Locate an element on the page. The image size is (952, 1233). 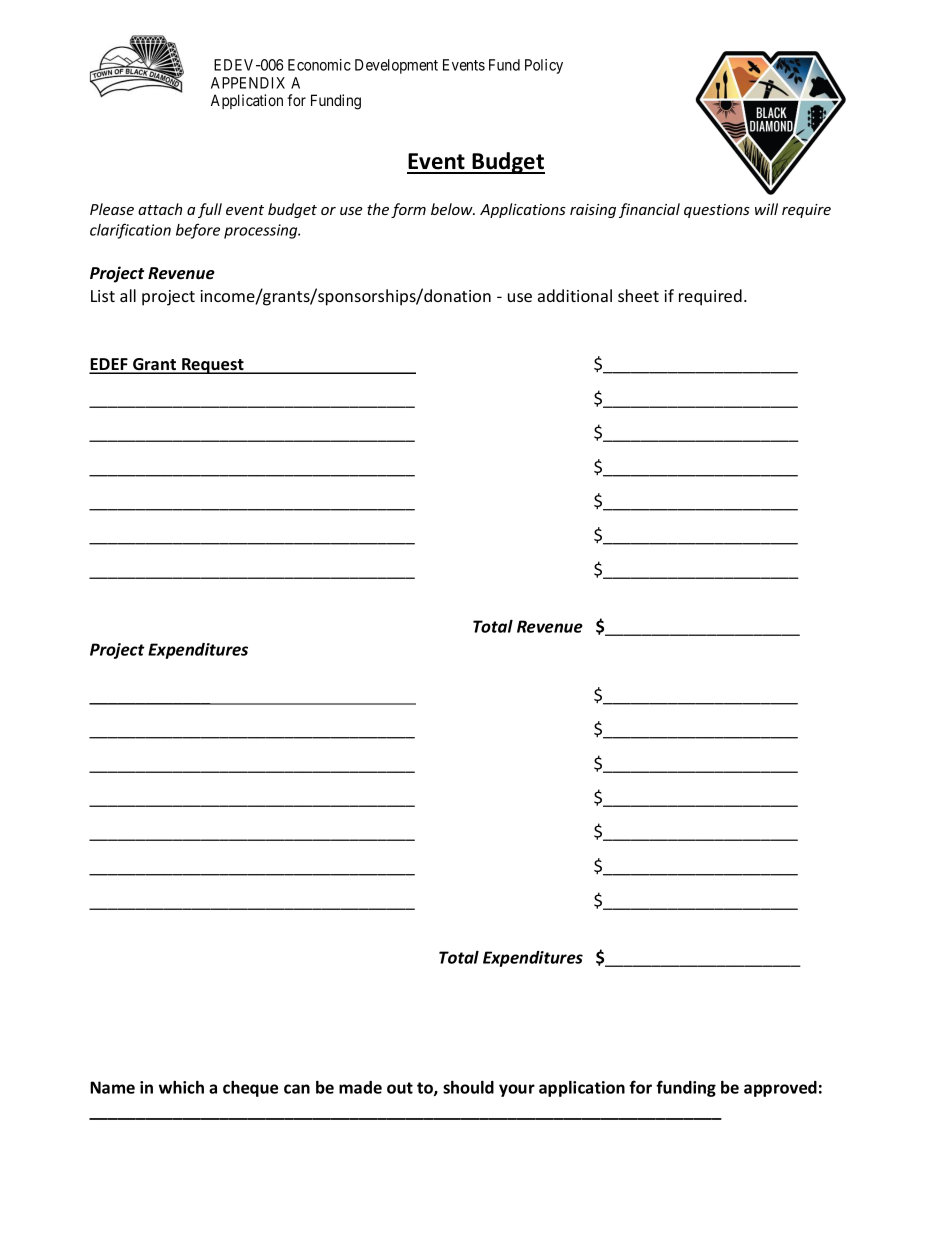
which is located at coordinates (181, 1087).
